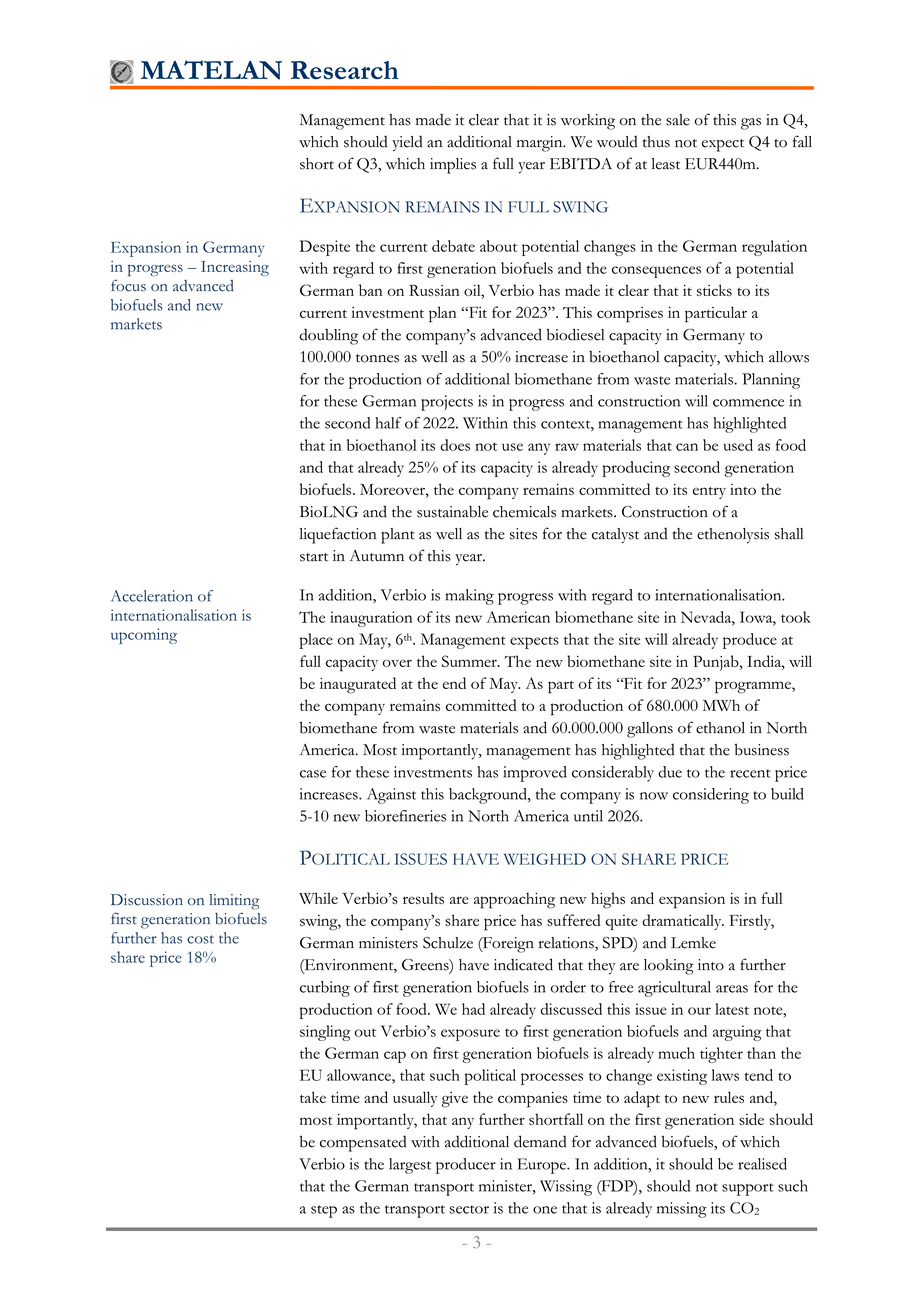  I want to click on Research, so click(345, 70).
